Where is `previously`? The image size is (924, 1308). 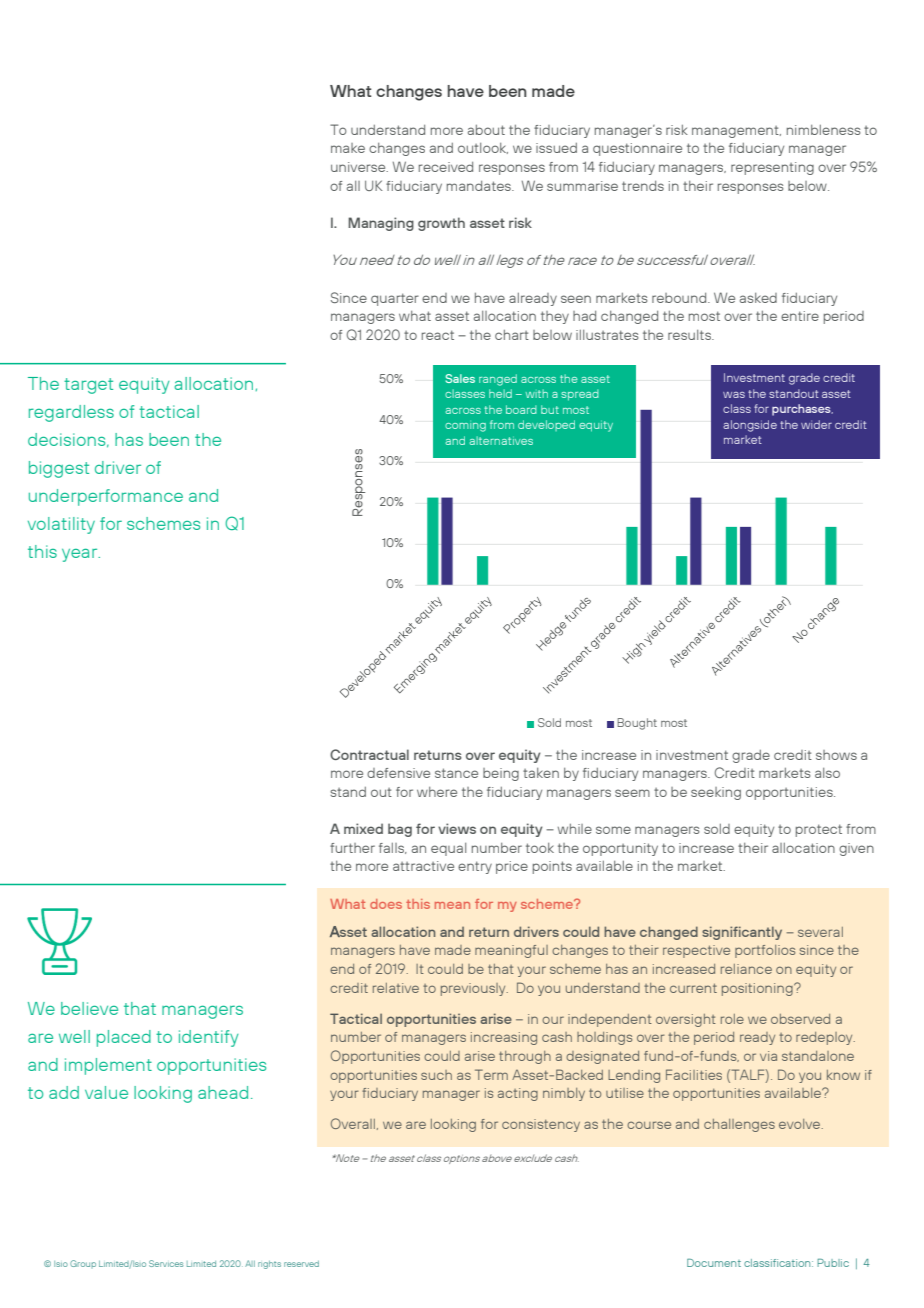 previously is located at coordinates (474, 989).
